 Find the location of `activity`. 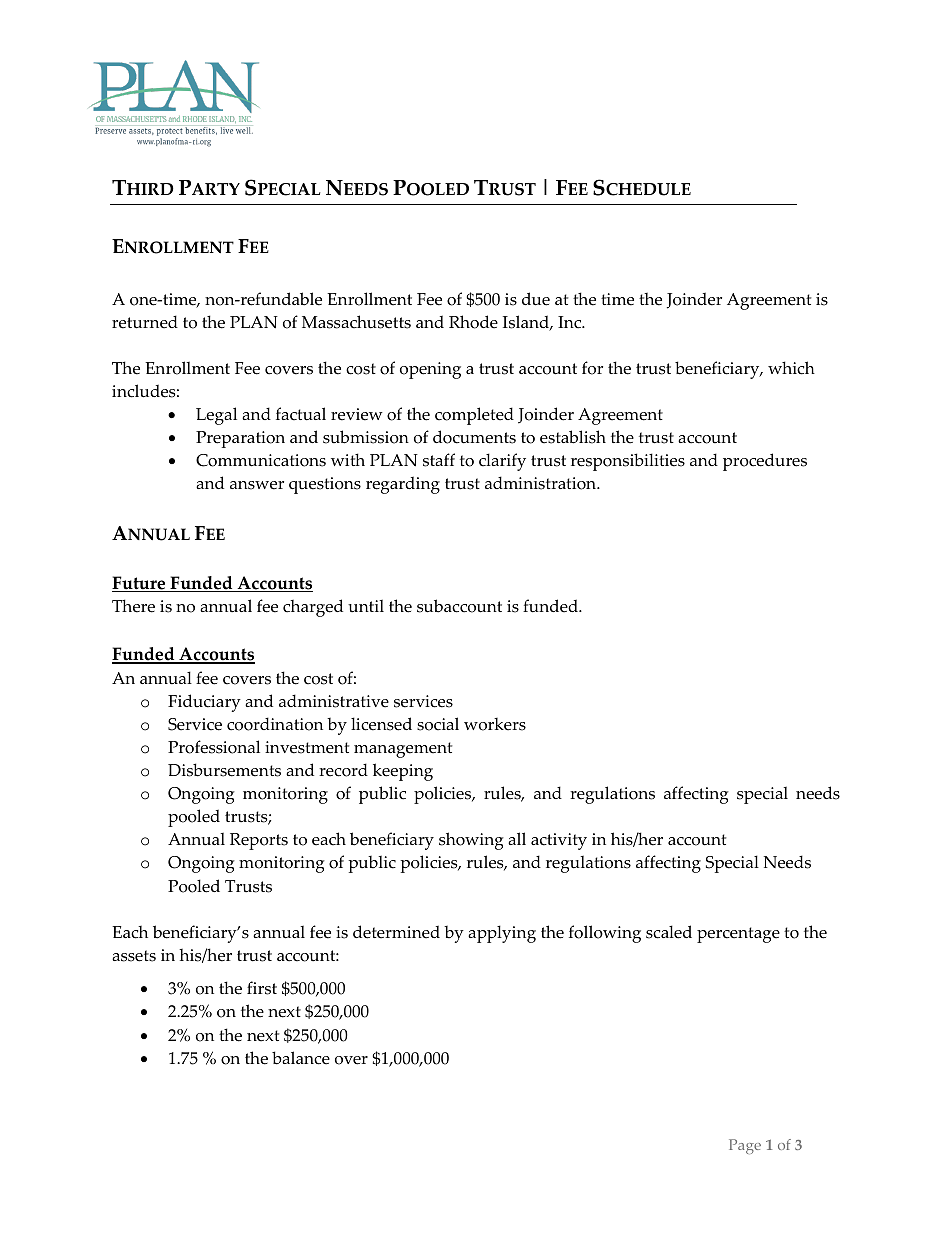

activity is located at coordinates (559, 841).
